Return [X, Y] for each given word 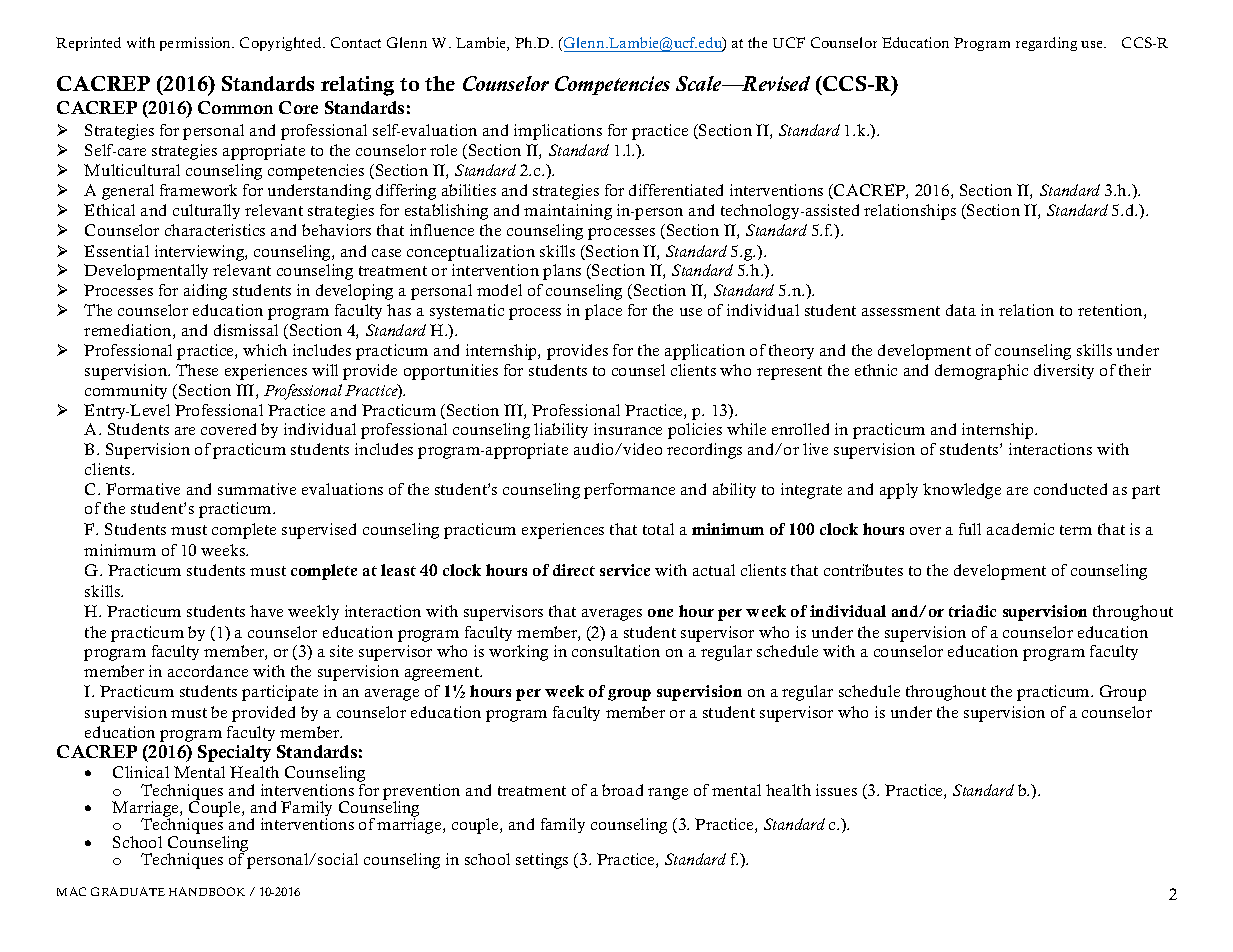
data [961, 310]
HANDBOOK [207, 891]
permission [197, 44]
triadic [972, 611]
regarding [1046, 44]
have [266, 611]
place [603, 312]
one [660, 613]
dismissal [246, 330]
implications [558, 132]
